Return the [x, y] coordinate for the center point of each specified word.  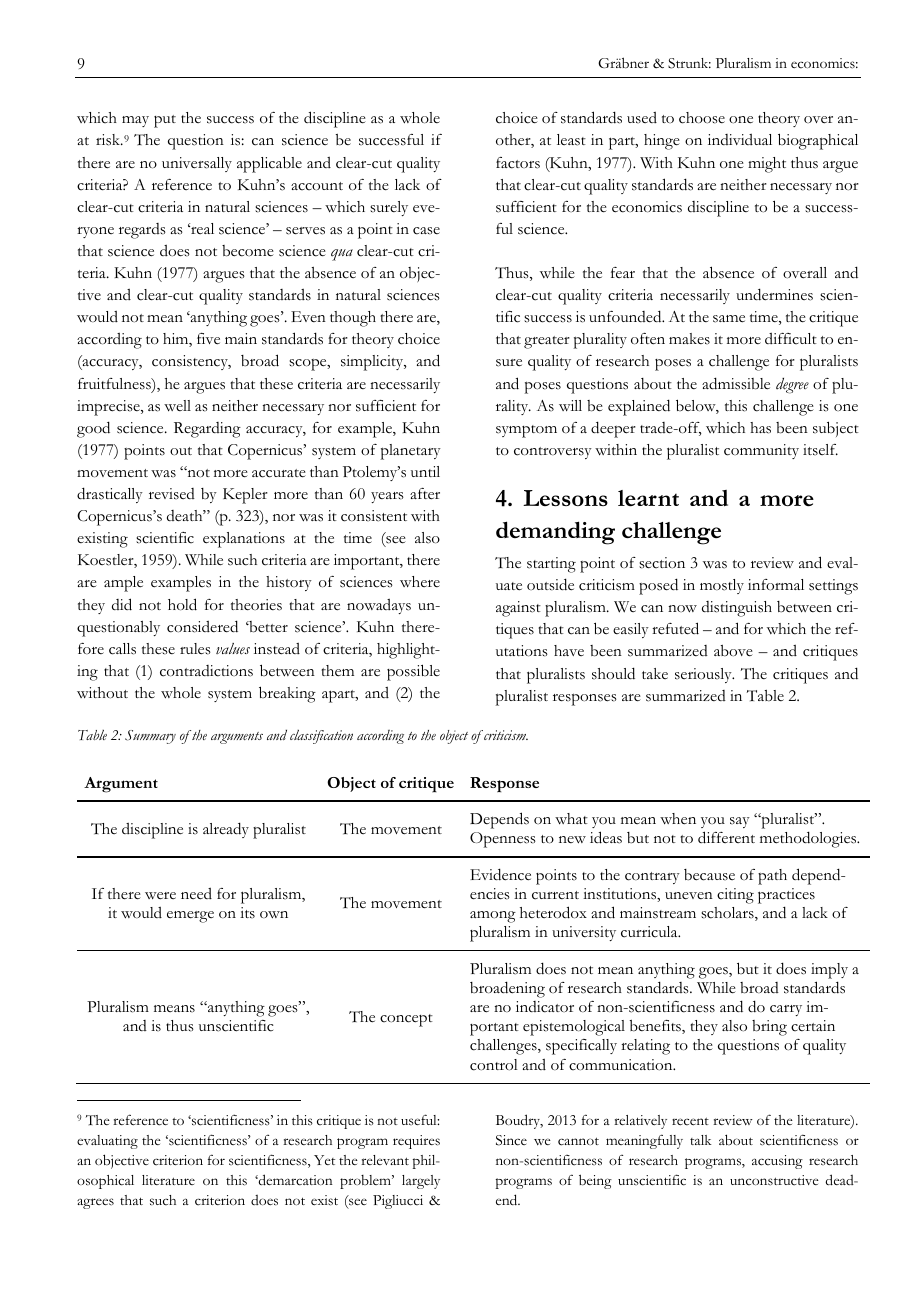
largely [421, 1182]
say [740, 822]
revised [172, 494]
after [425, 494]
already [226, 830]
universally [197, 164]
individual [740, 139]
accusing [777, 1162]
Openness [503, 840]
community [761, 451]
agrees [95, 1203]
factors [518, 163]
